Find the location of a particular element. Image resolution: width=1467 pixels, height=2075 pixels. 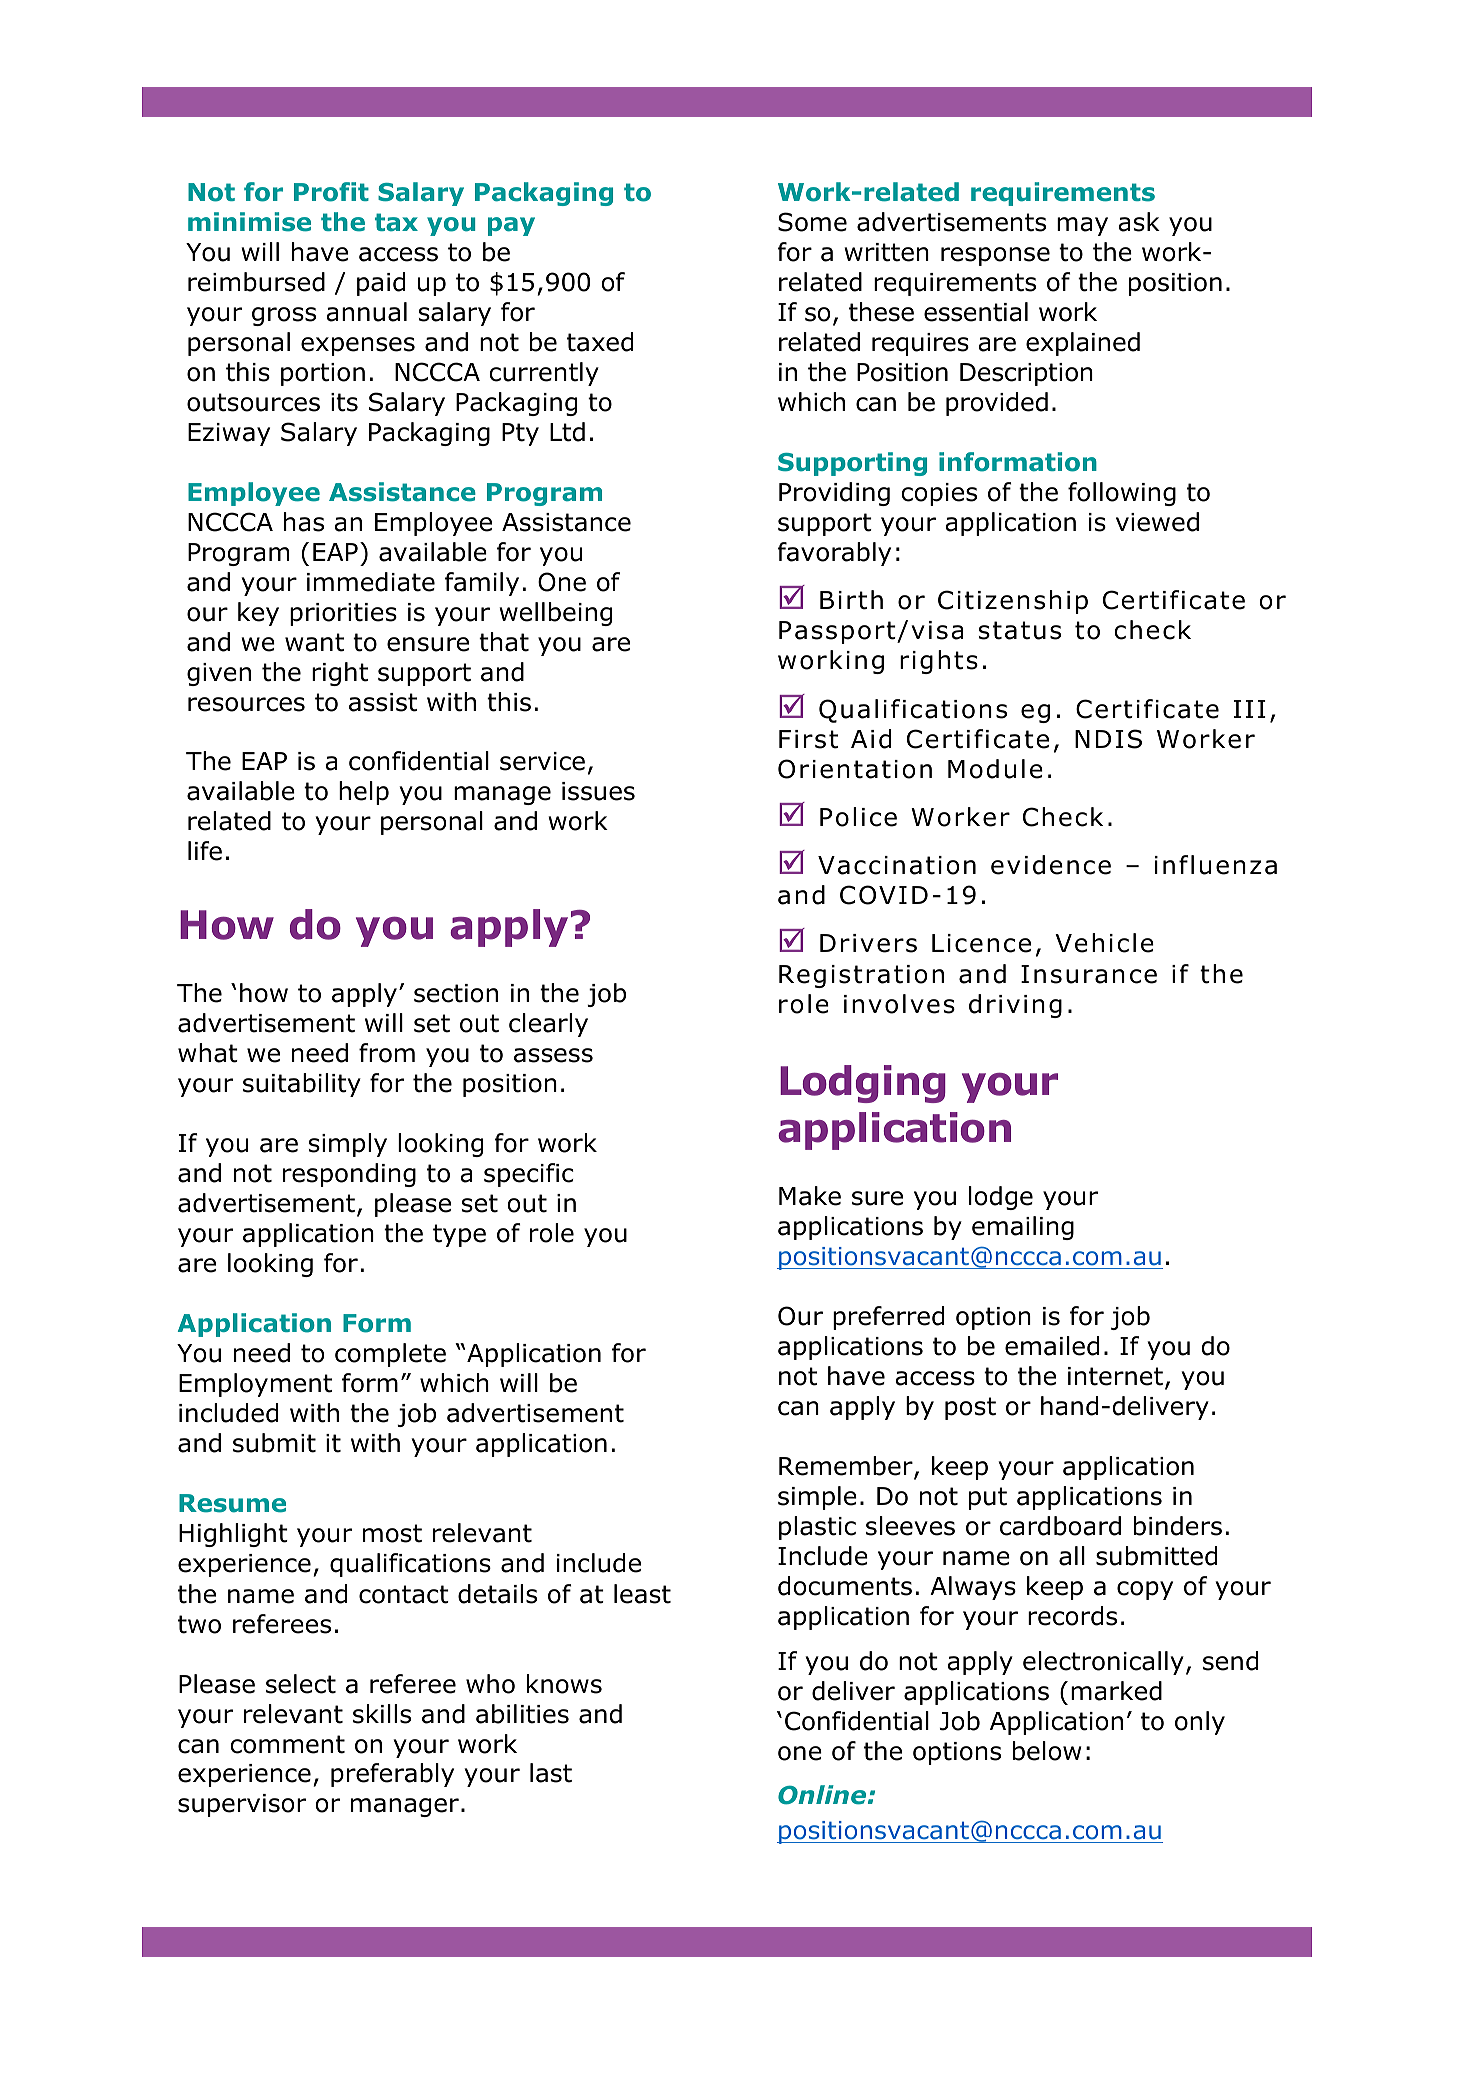

knows is located at coordinates (564, 1684).
